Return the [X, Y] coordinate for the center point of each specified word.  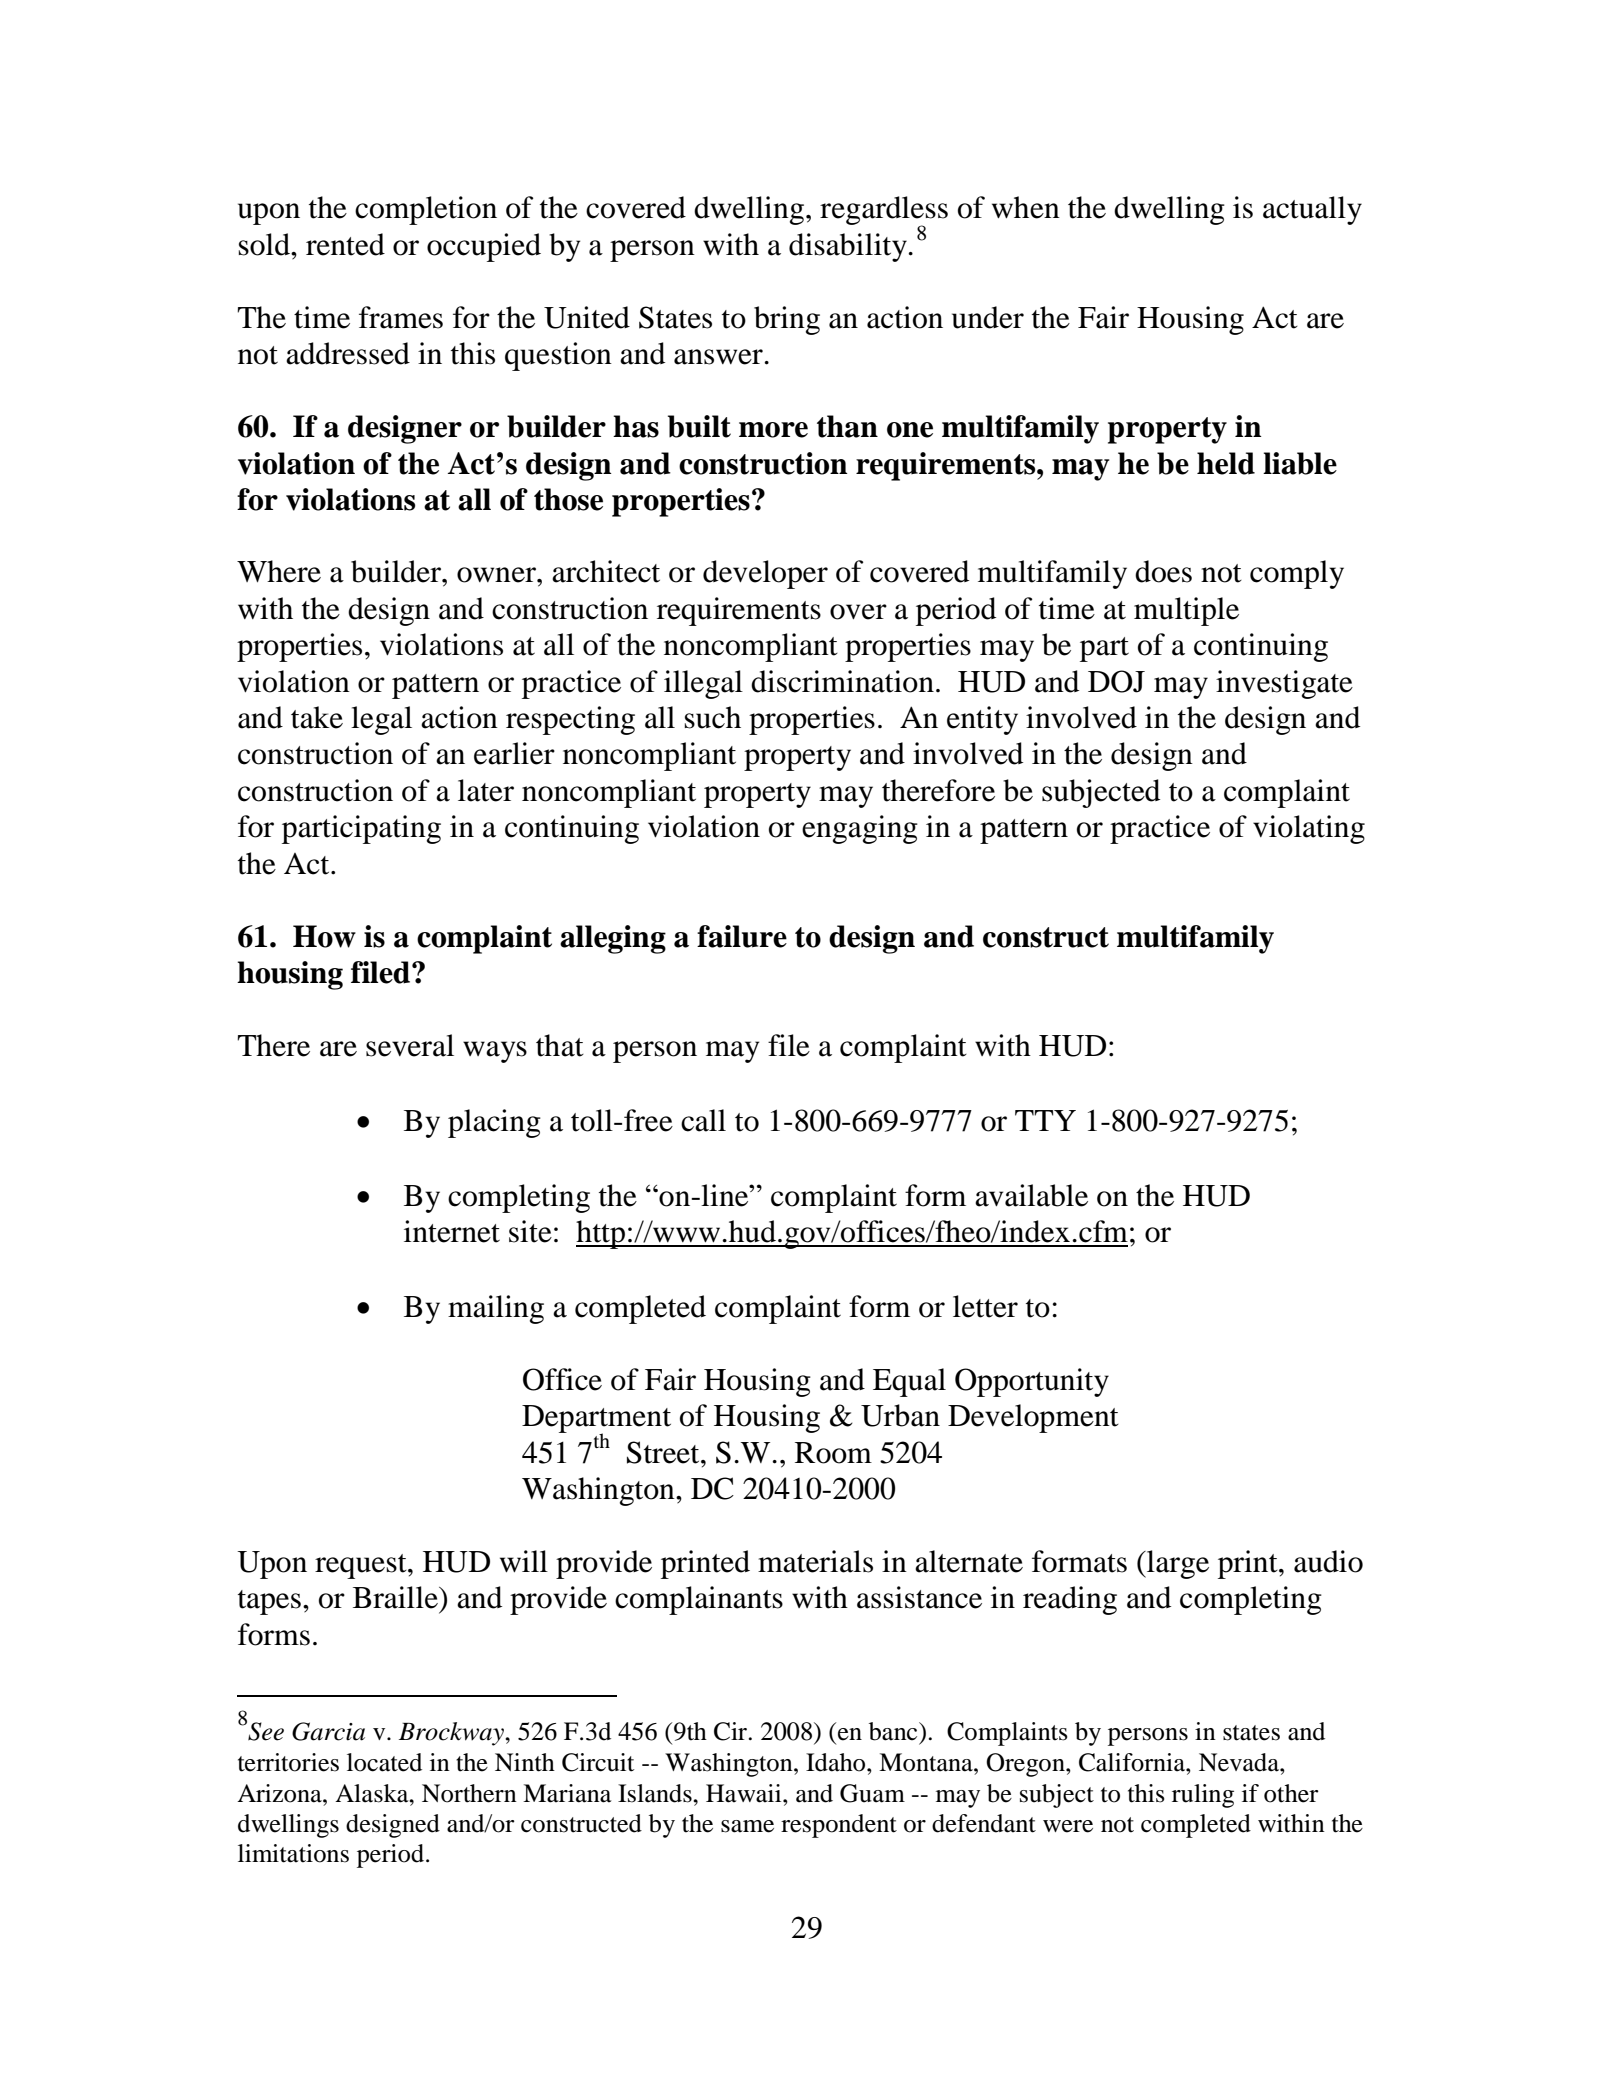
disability [849, 247]
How [324, 936]
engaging [860, 829]
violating [1309, 829]
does [1163, 571]
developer [765, 574]
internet [452, 1231]
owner [497, 575]
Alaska [373, 1793]
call [703, 1120]
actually [1312, 210]
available [1031, 1195]
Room [833, 1453]
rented [345, 244]
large [1177, 1564]
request [362, 1566]
